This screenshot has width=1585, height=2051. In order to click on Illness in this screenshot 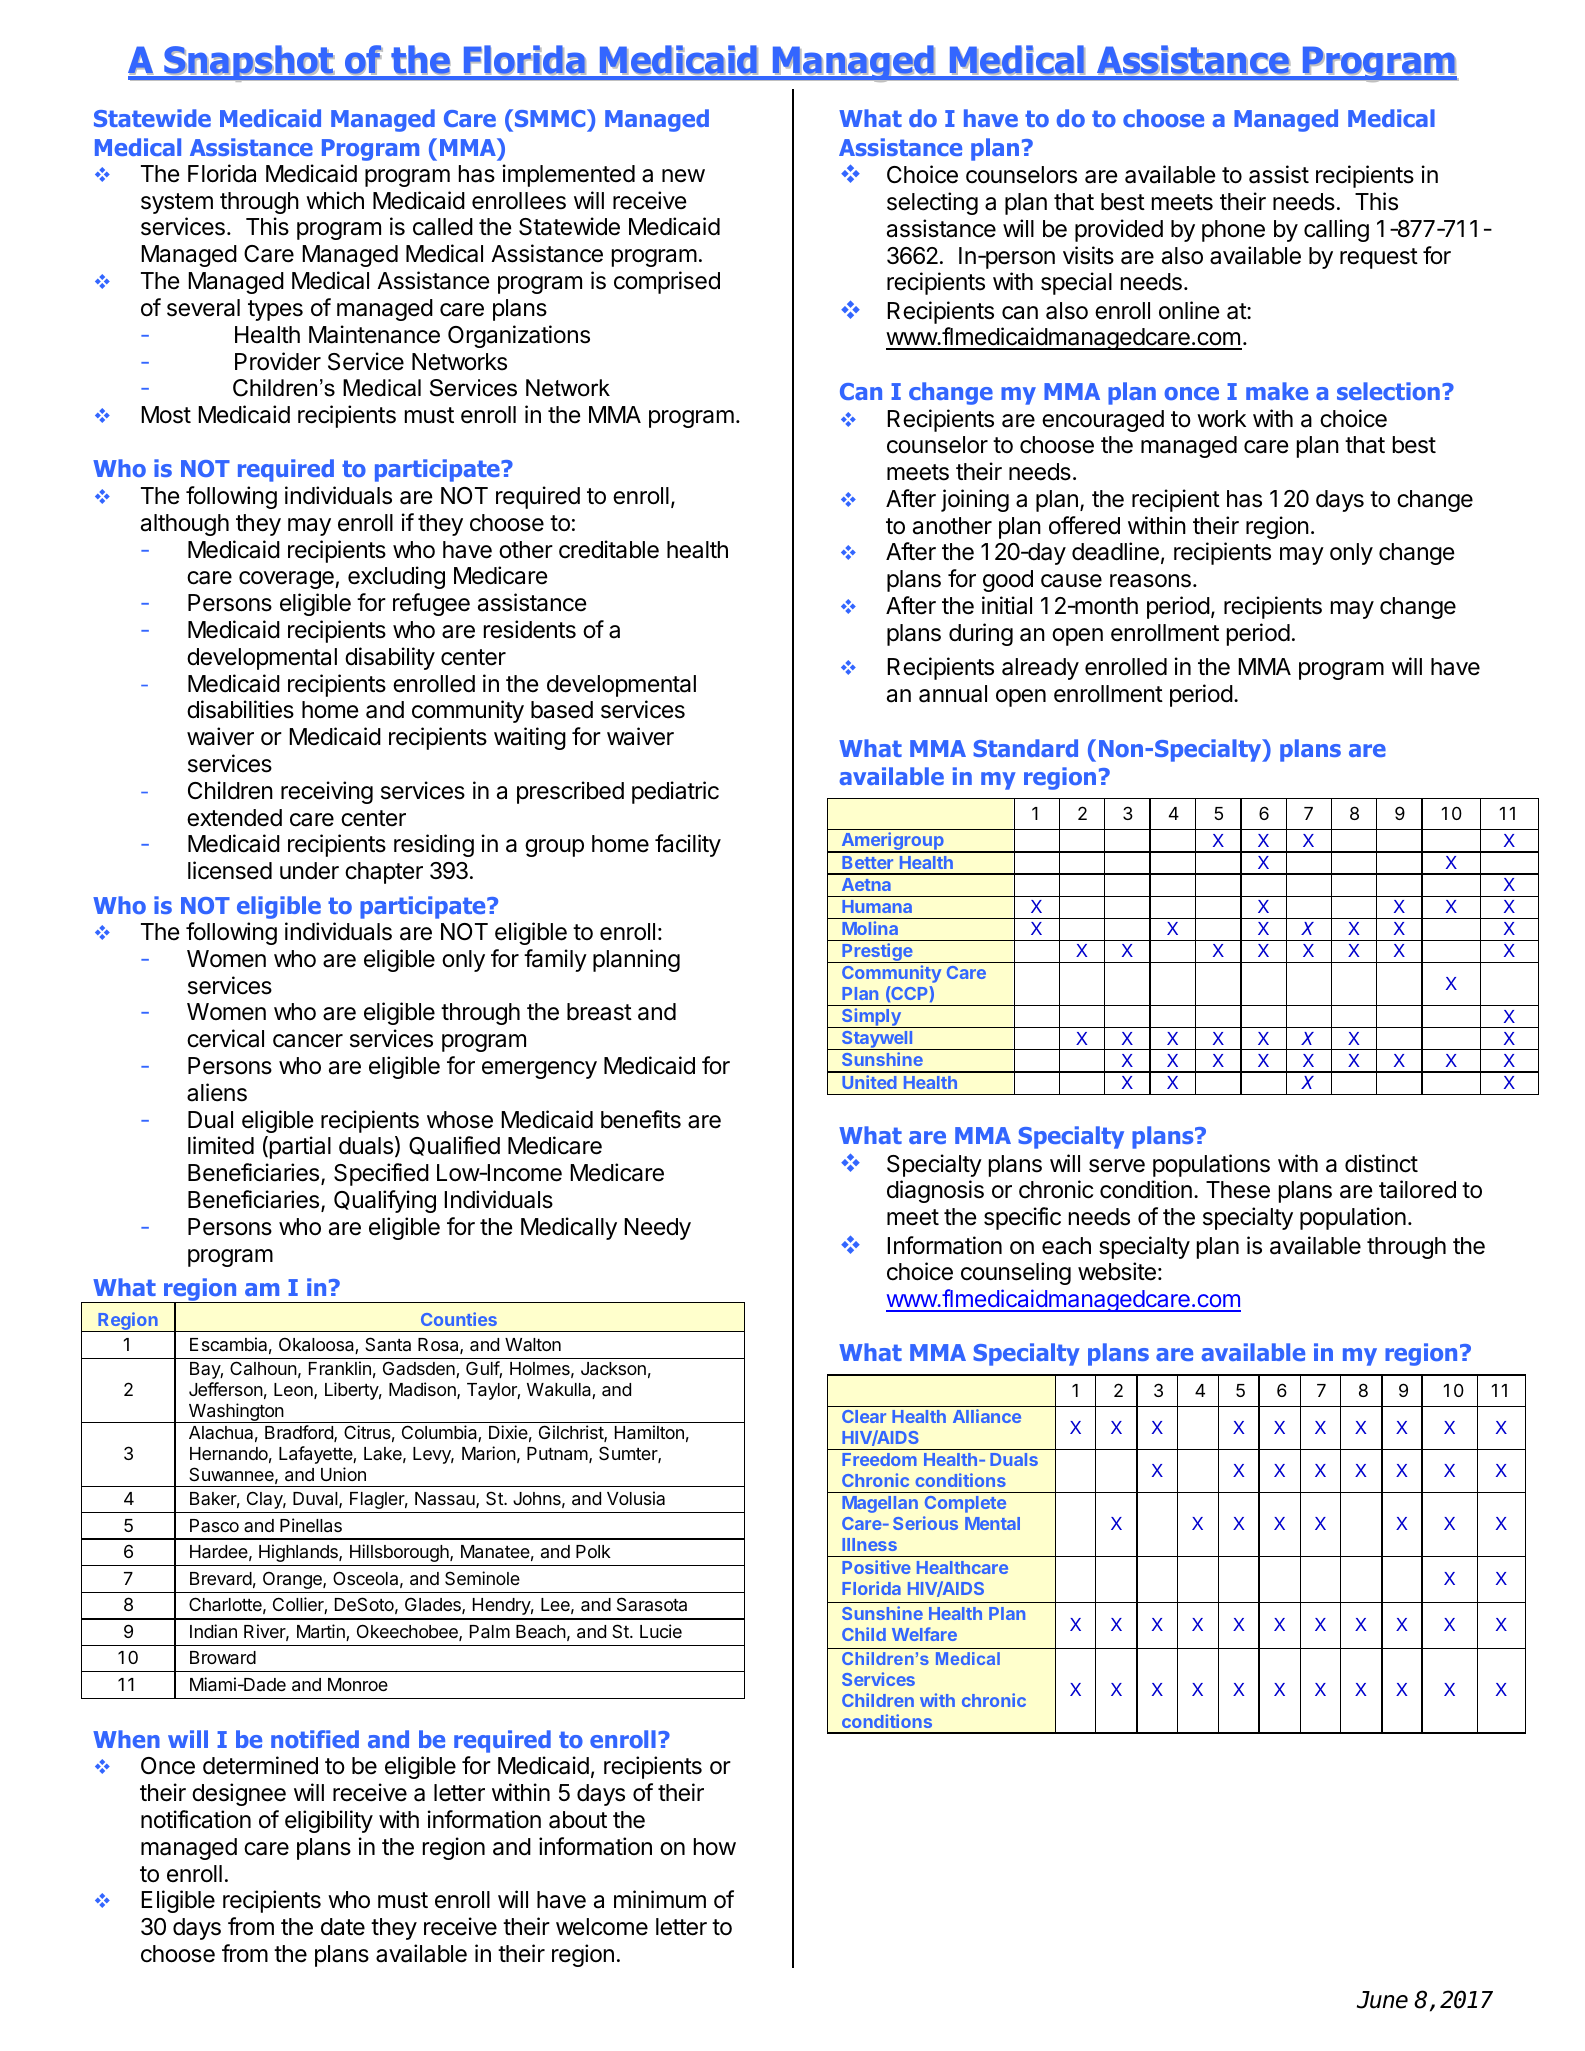, I will do `click(869, 1544)`.
